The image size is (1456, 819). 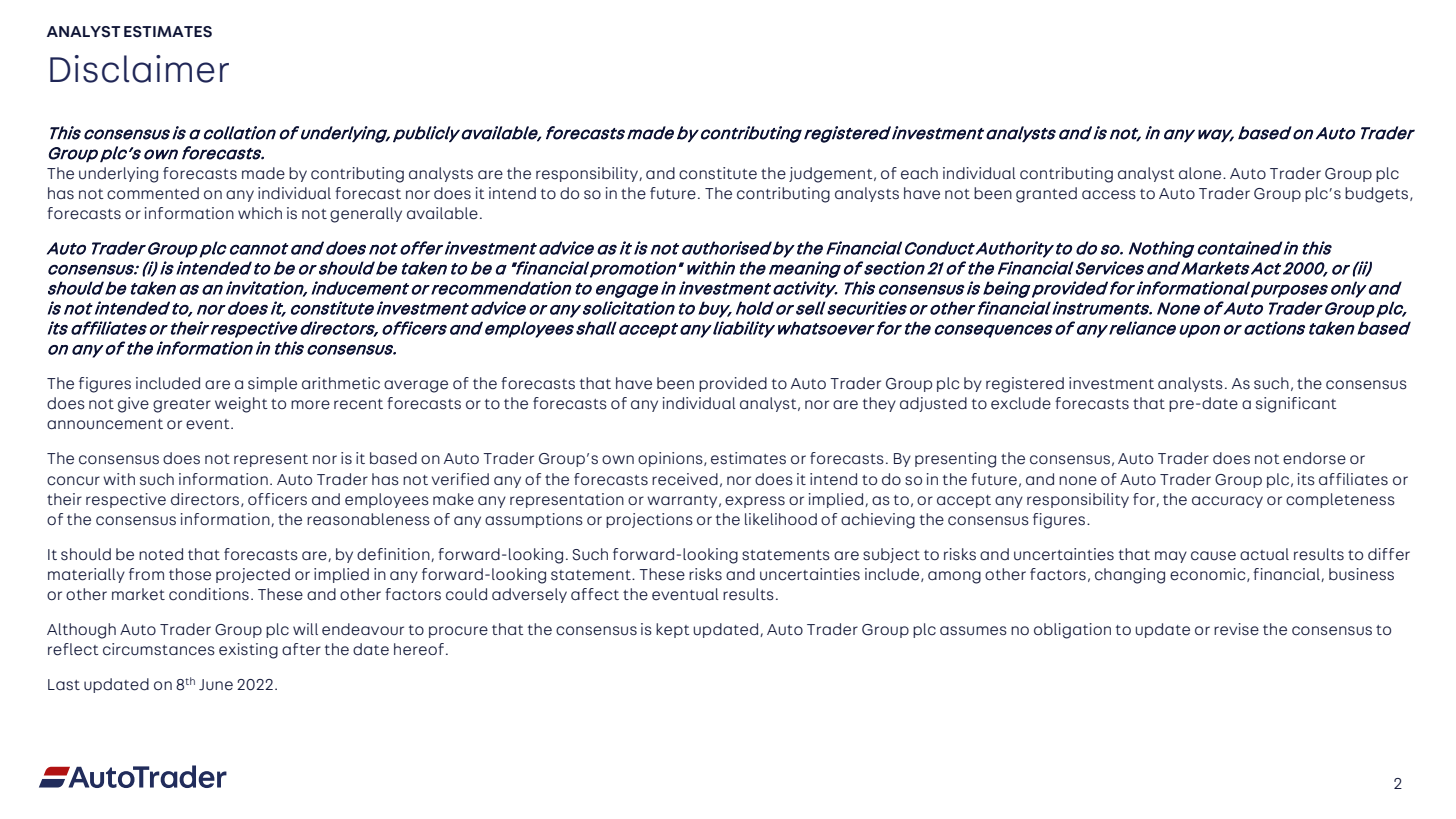 I want to click on generally, so click(x=366, y=215).
